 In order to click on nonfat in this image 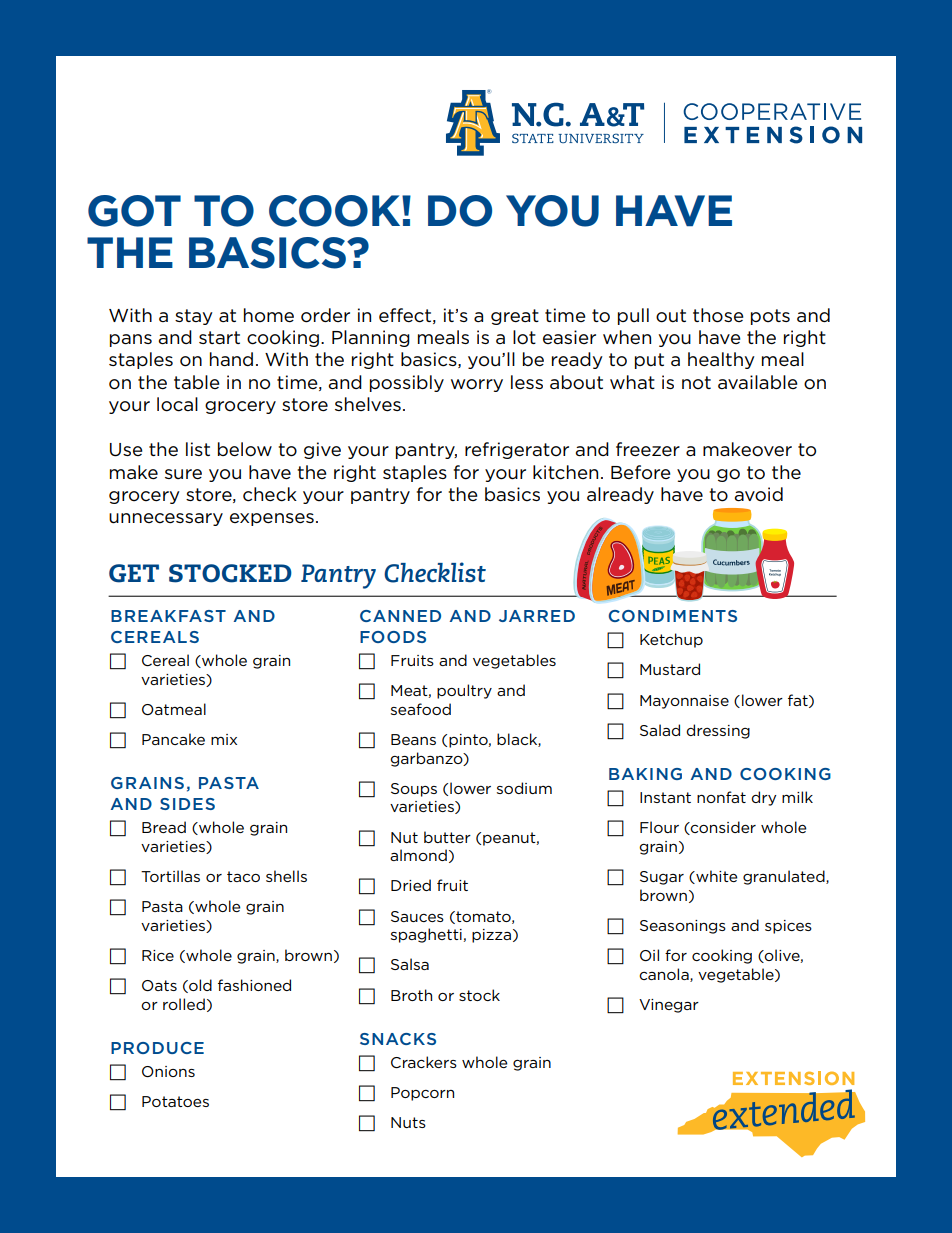, I will do `click(721, 797)`.
